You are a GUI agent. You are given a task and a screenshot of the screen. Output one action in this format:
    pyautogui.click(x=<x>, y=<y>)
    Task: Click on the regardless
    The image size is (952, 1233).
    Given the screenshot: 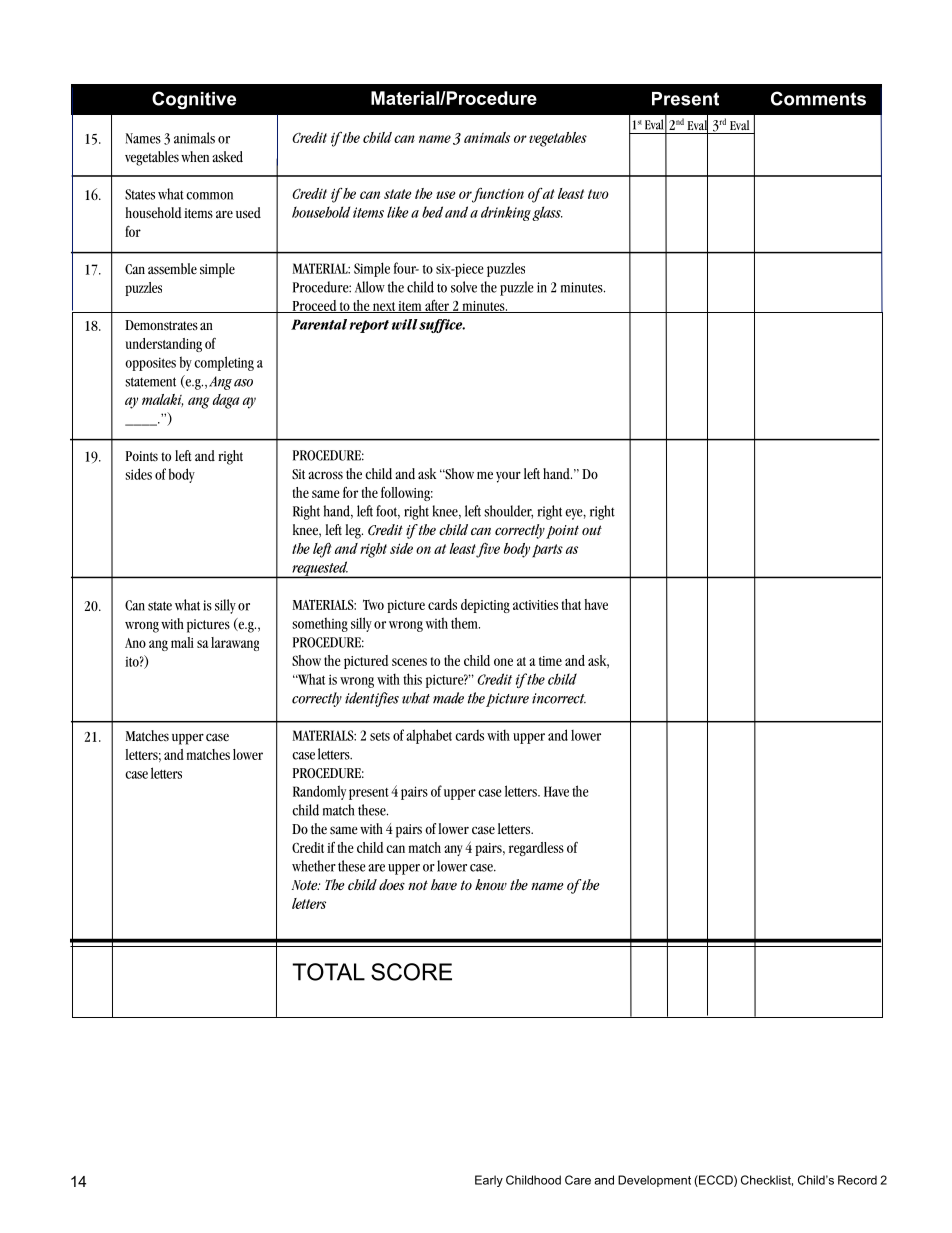 What is the action you would take?
    pyautogui.click(x=536, y=849)
